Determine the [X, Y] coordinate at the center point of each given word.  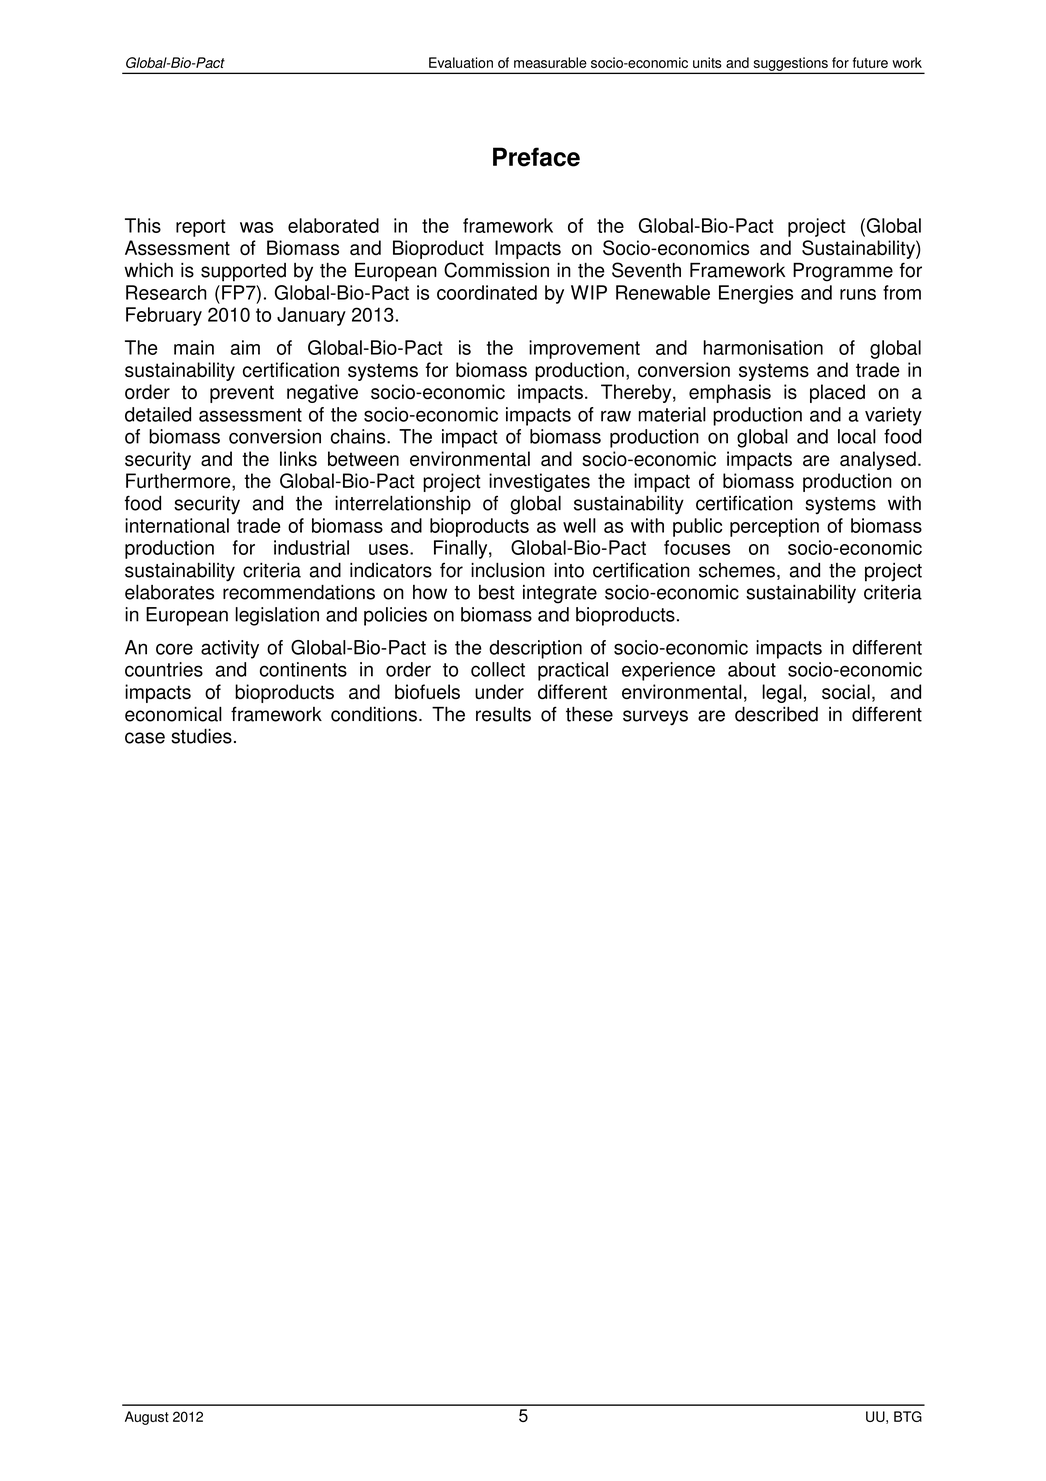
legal [782, 693]
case [145, 738]
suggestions [790, 65]
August [147, 1418]
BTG [908, 1416]
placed [837, 393]
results [503, 714]
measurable [550, 62]
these [589, 714]
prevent [242, 394]
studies [201, 736]
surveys [655, 718]
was [256, 227]
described [776, 714]
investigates [539, 482]
